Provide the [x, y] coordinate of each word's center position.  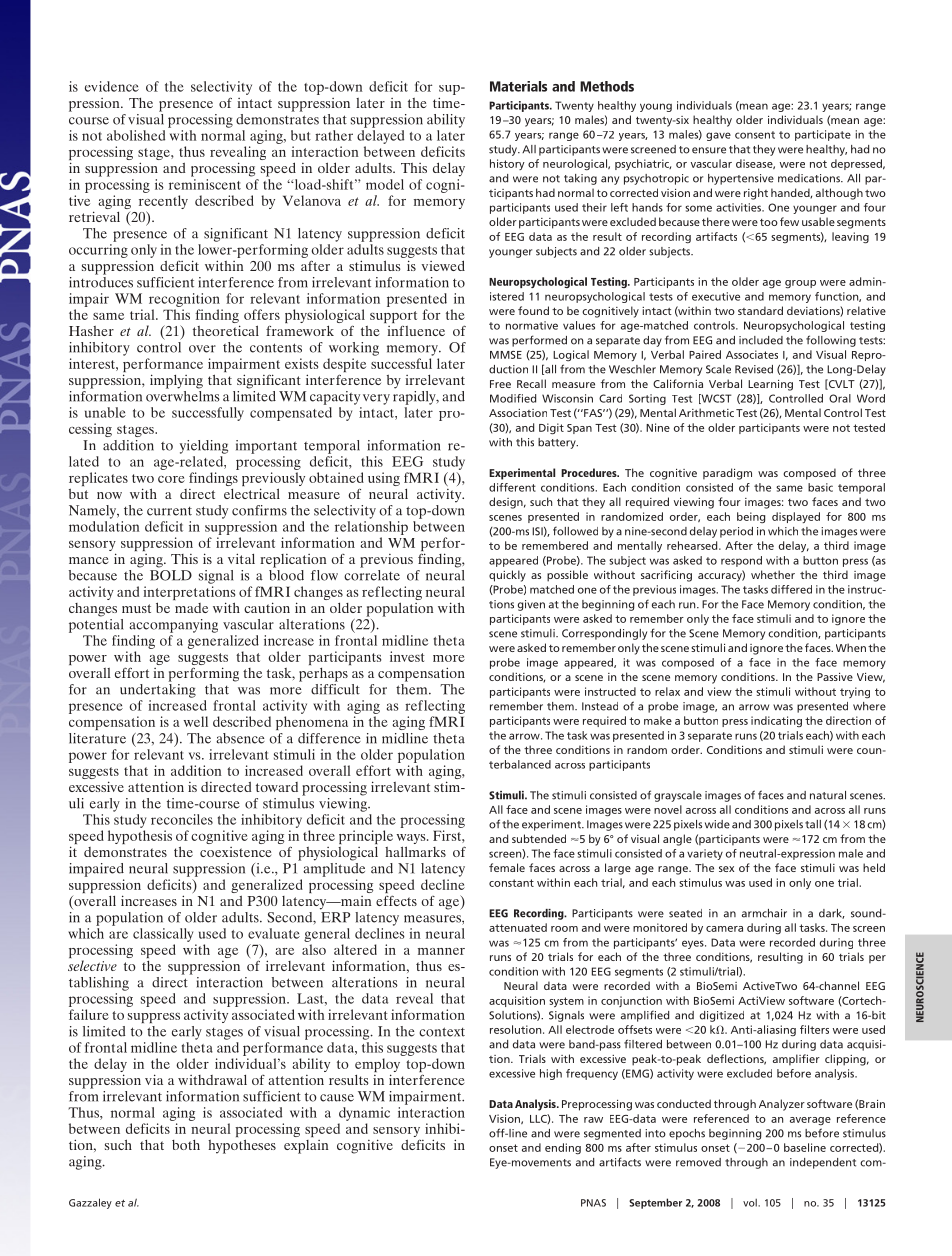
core [171, 479]
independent [823, 1163]
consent [755, 135]
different [512, 487]
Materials [518, 86]
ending [563, 1149]
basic [820, 487]
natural [828, 795]
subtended [539, 838]
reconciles [182, 819]
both [186, 1145]
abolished [136, 135]
